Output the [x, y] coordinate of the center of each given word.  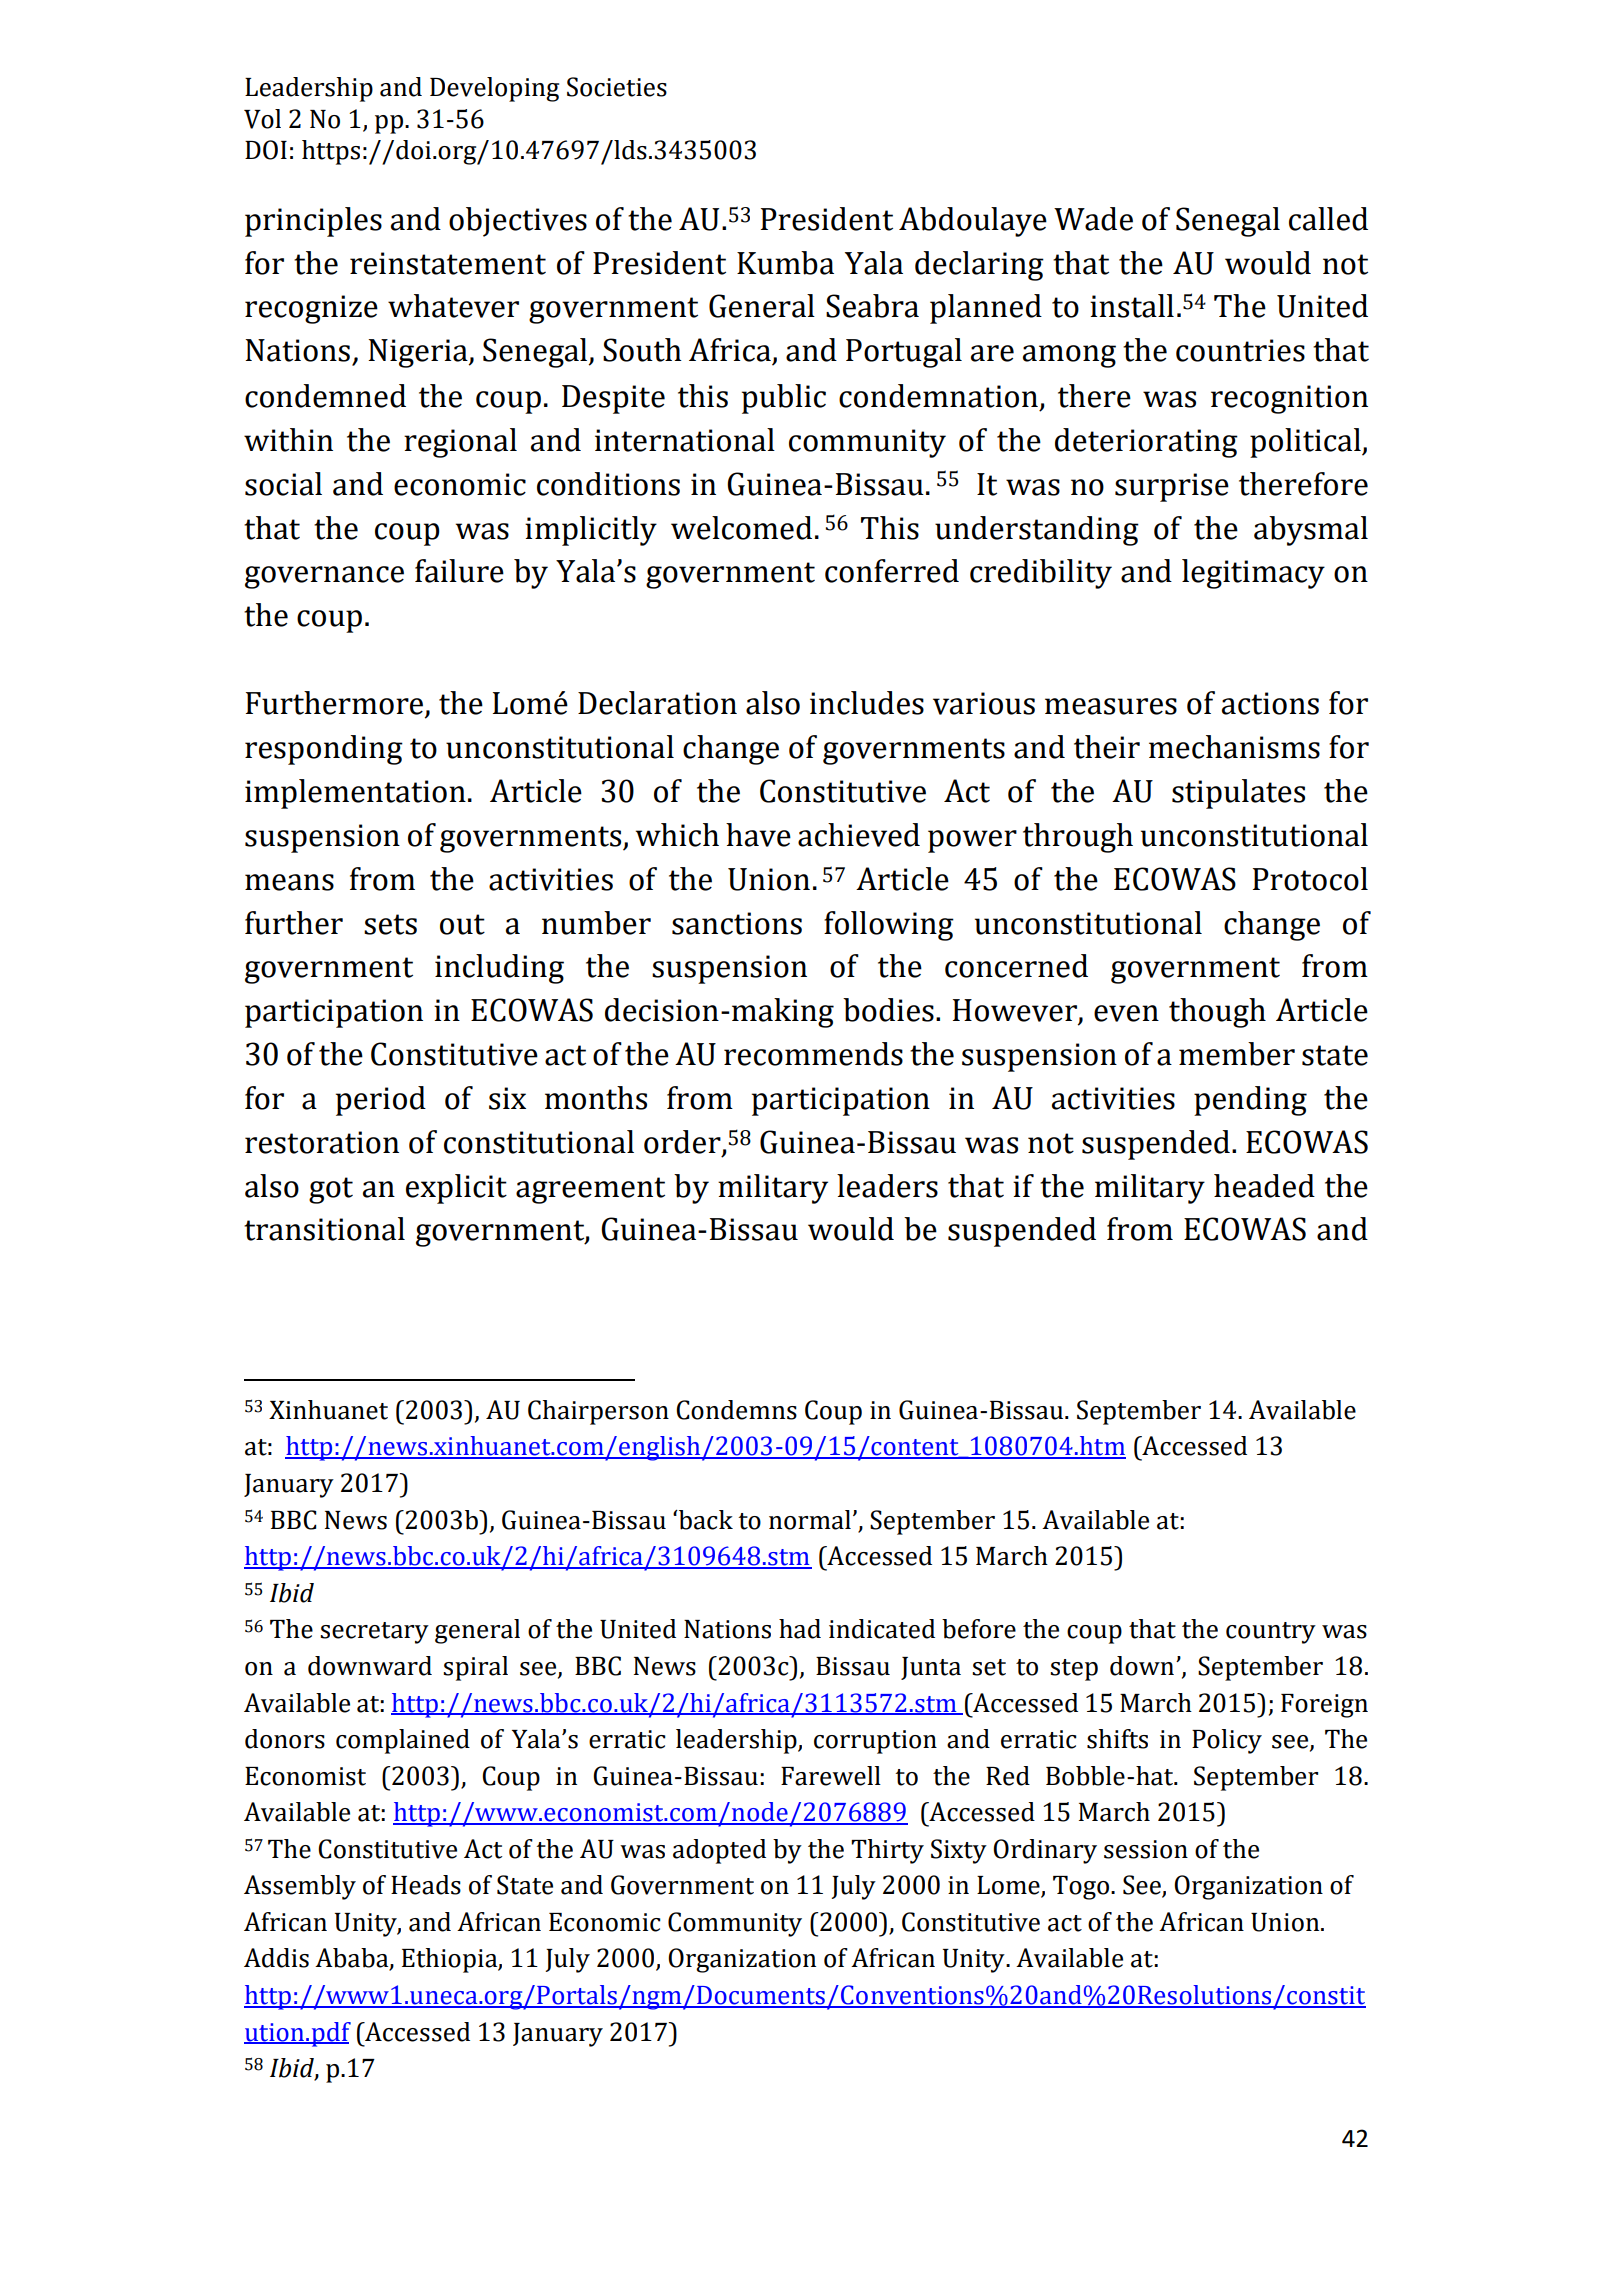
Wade [1093, 219]
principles [313, 222]
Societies [617, 87]
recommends [813, 1054]
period [381, 1101]
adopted [719, 1851]
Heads [426, 1885]
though [1217, 1013]
